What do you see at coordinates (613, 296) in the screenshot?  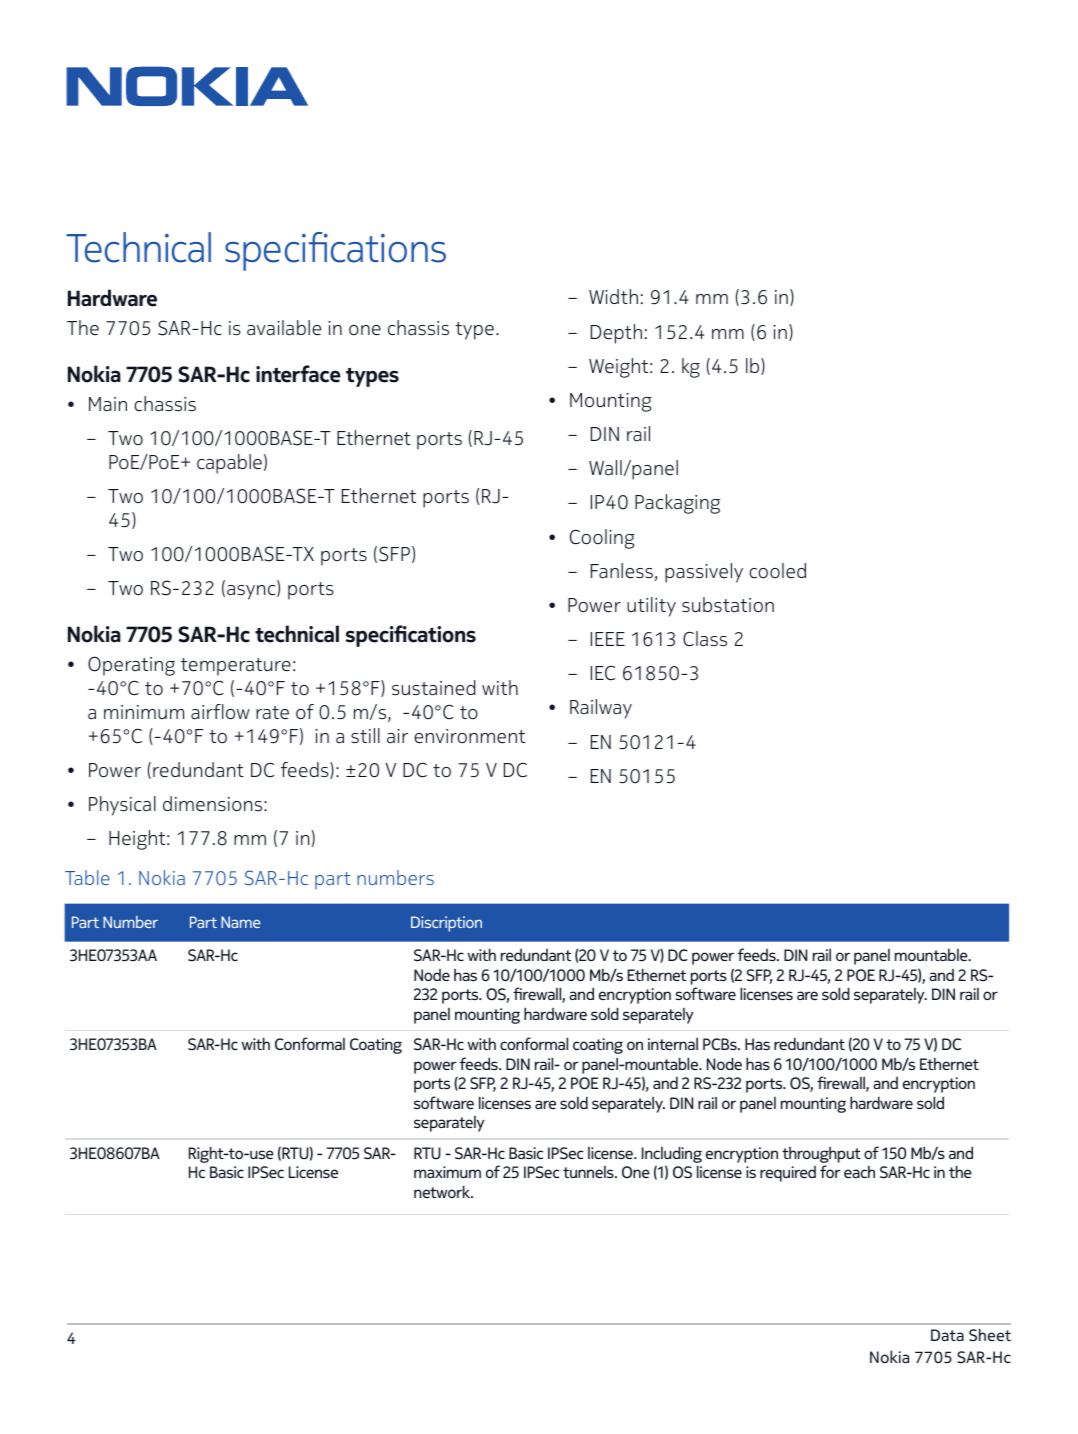 I see `Width` at bounding box center [613, 296].
